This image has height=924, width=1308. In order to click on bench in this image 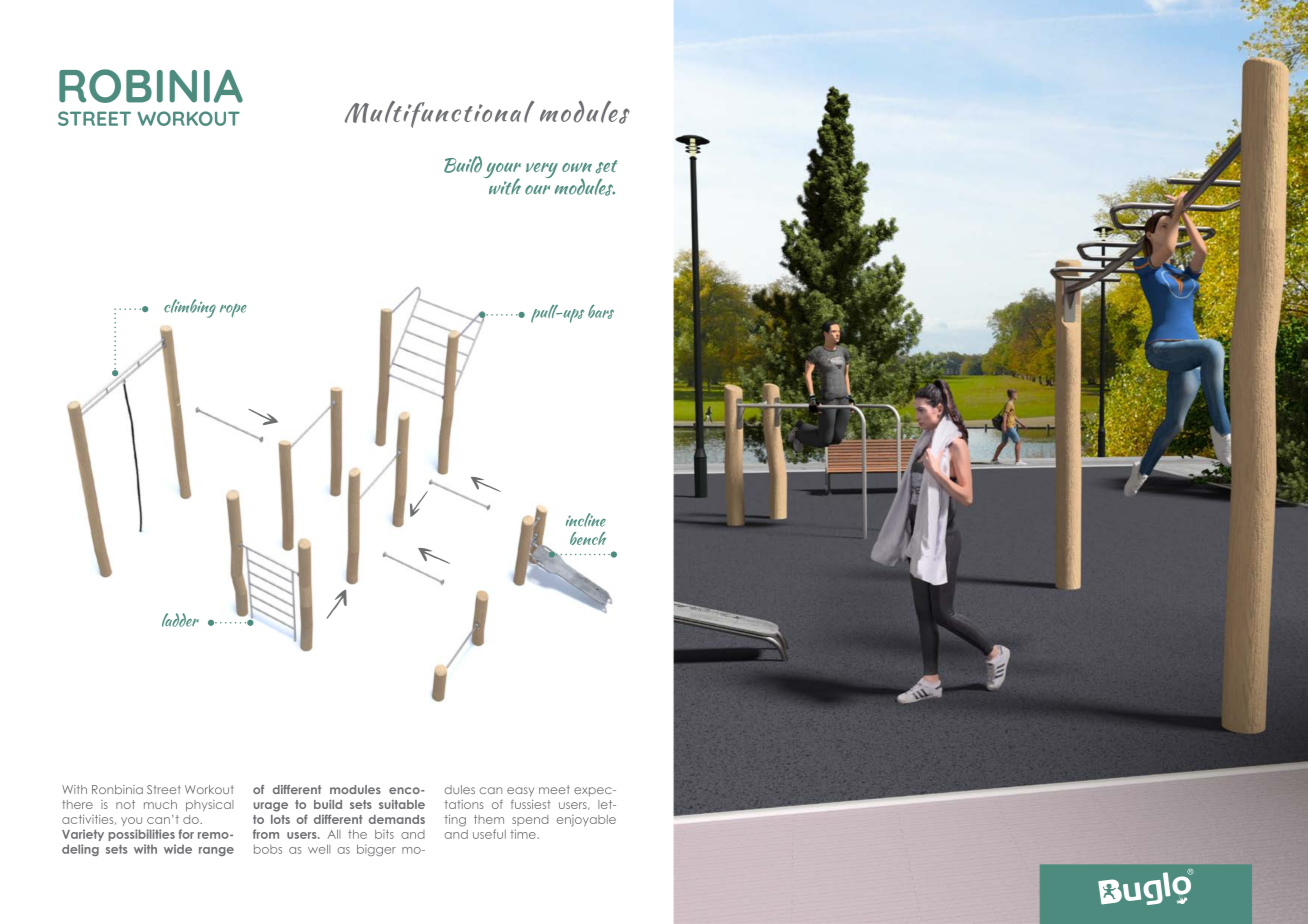, I will do `click(588, 538)`.
